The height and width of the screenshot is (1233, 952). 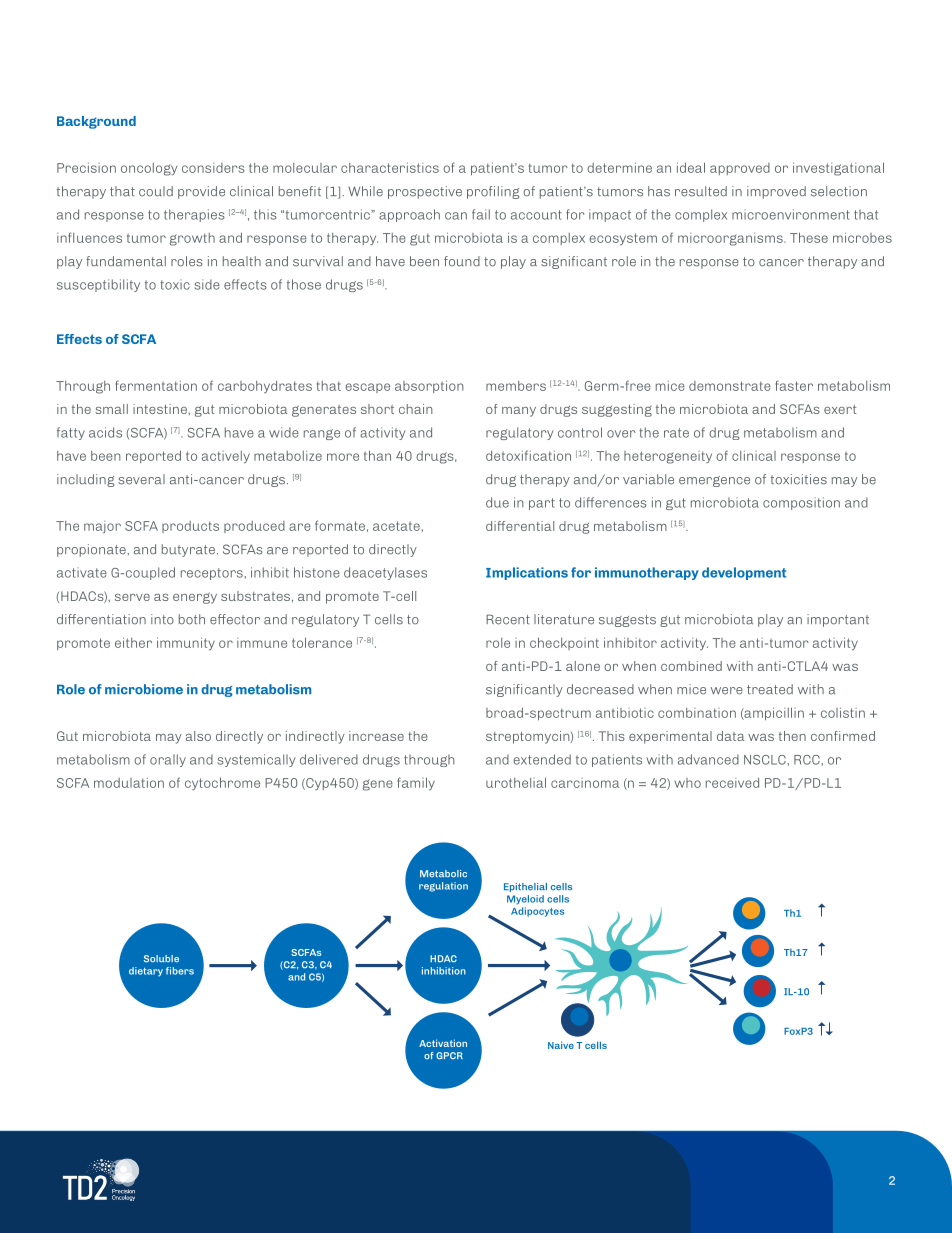 I want to click on fermentation, so click(x=156, y=385).
